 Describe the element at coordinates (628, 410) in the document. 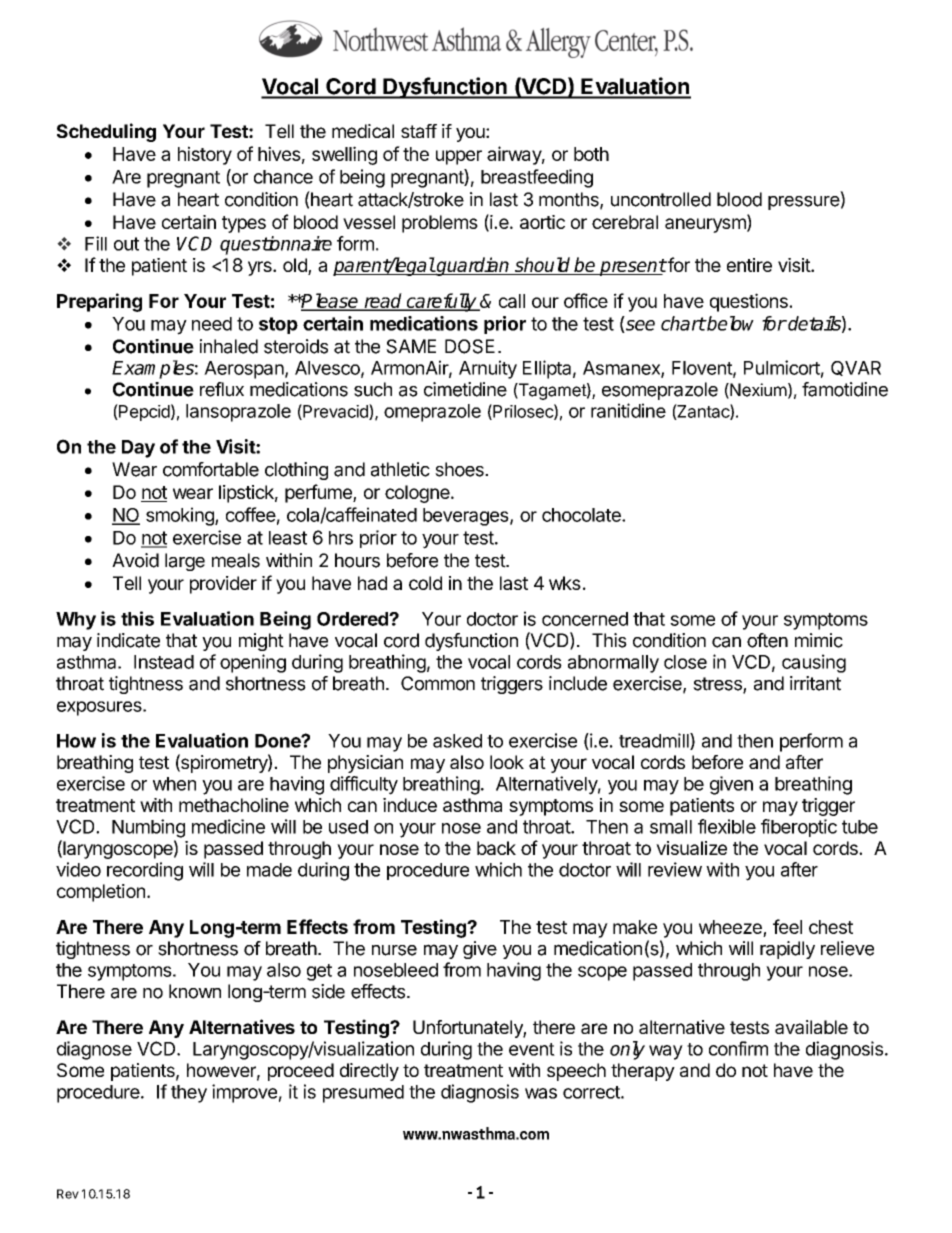

I see `ranitidine` at that location.
